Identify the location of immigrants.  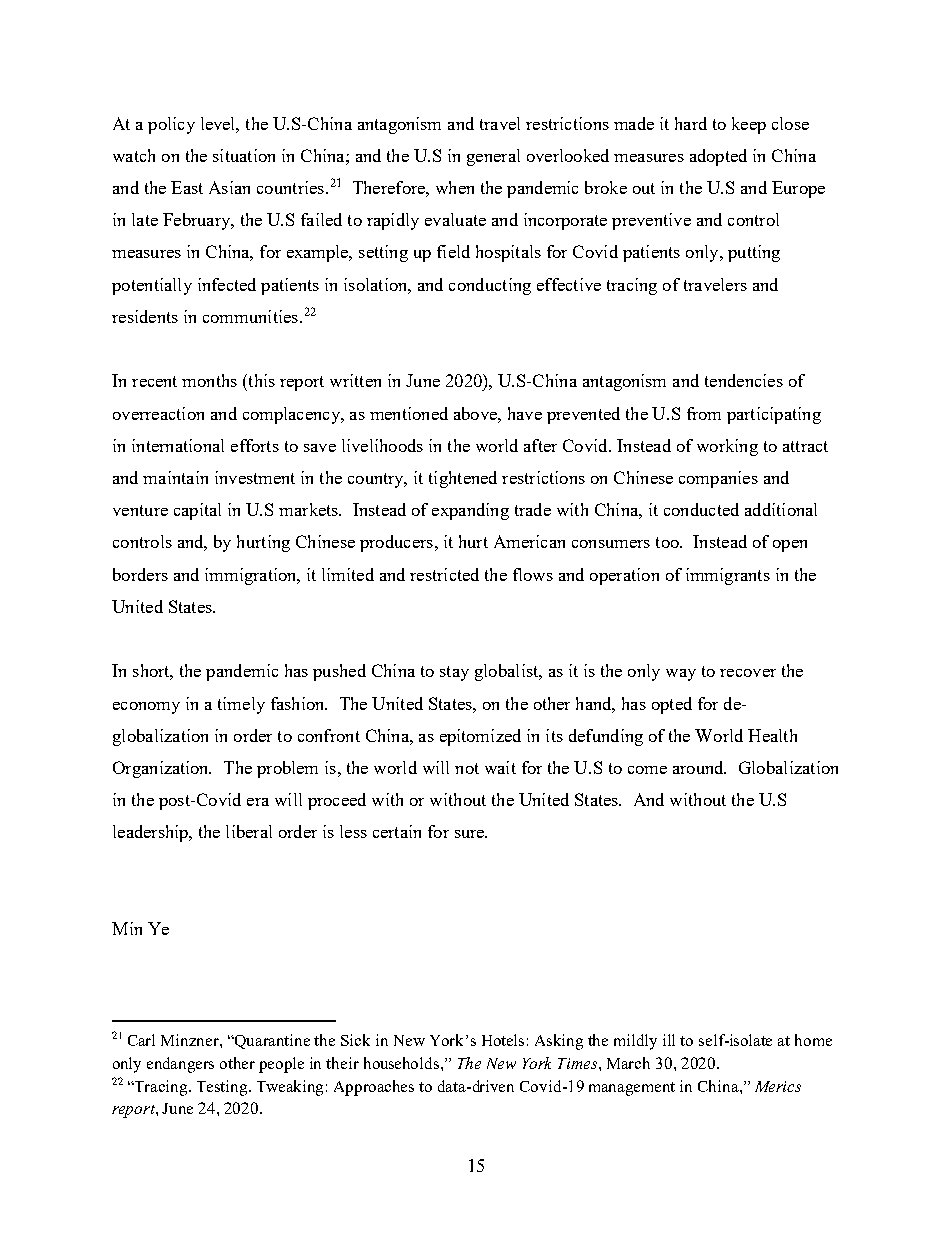
(728, 576).
